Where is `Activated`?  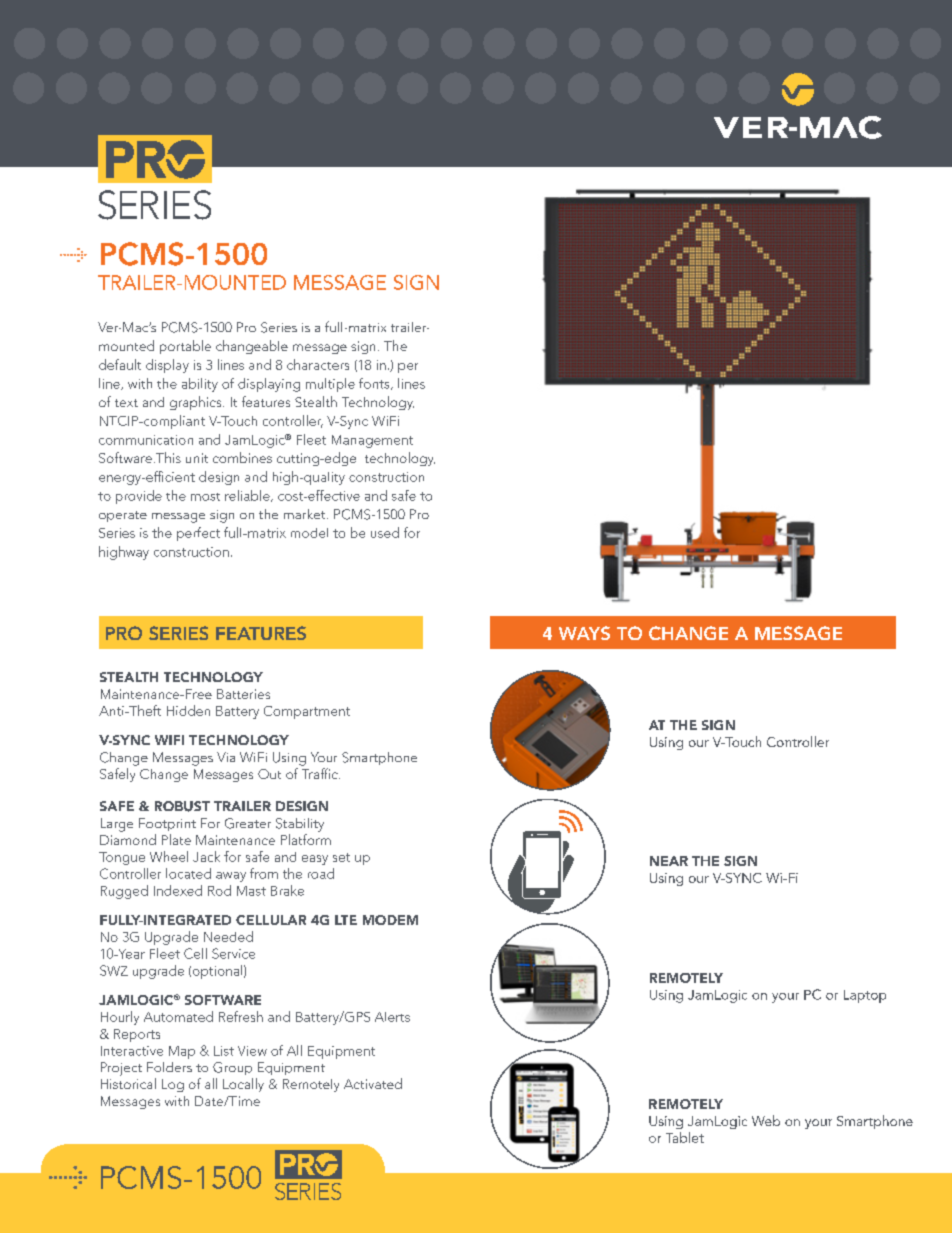
Activated is located at coordinates (373, 1083).
